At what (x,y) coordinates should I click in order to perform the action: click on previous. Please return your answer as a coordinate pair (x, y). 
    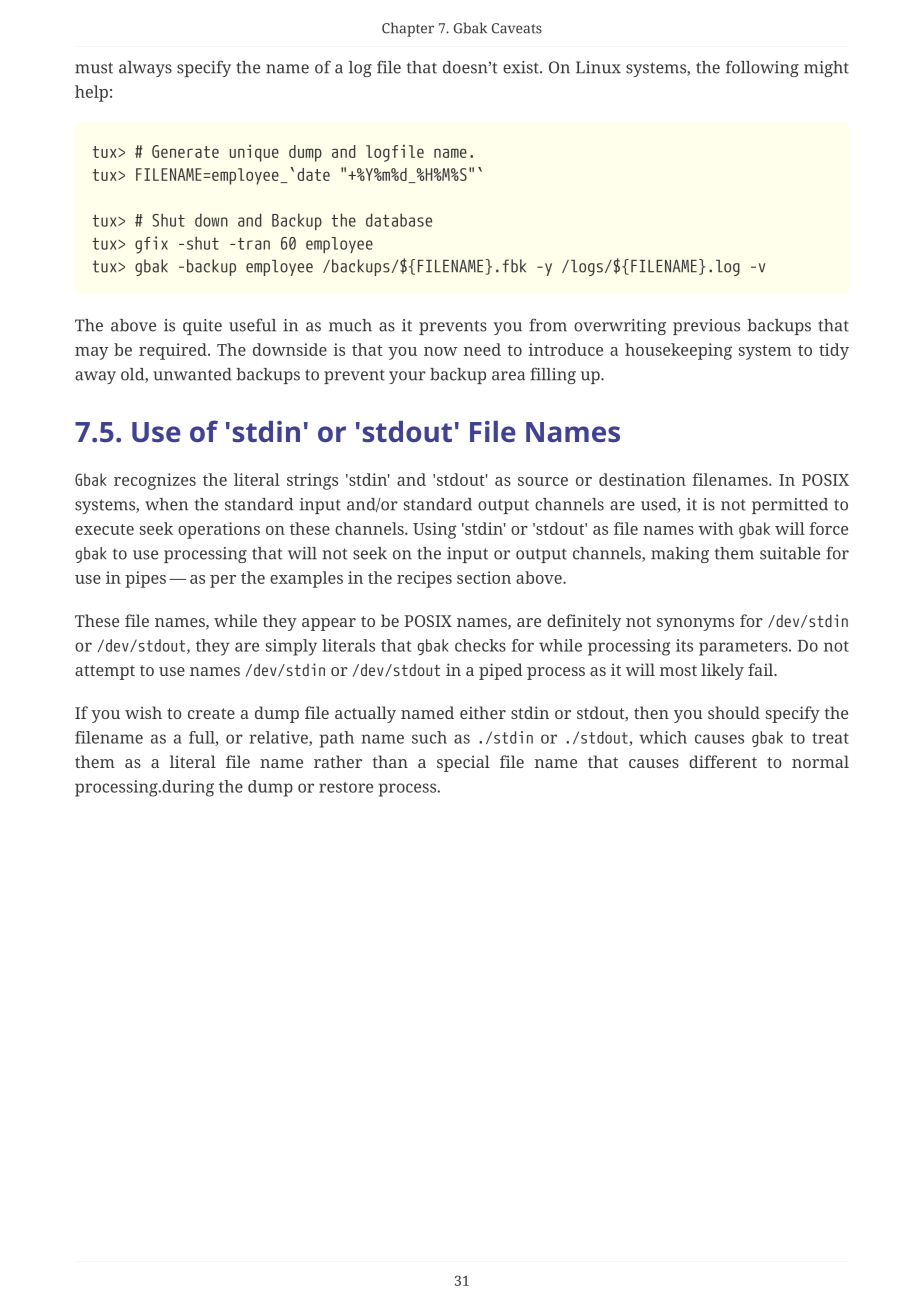
    Looking at the image, I should click on (706, 327).
